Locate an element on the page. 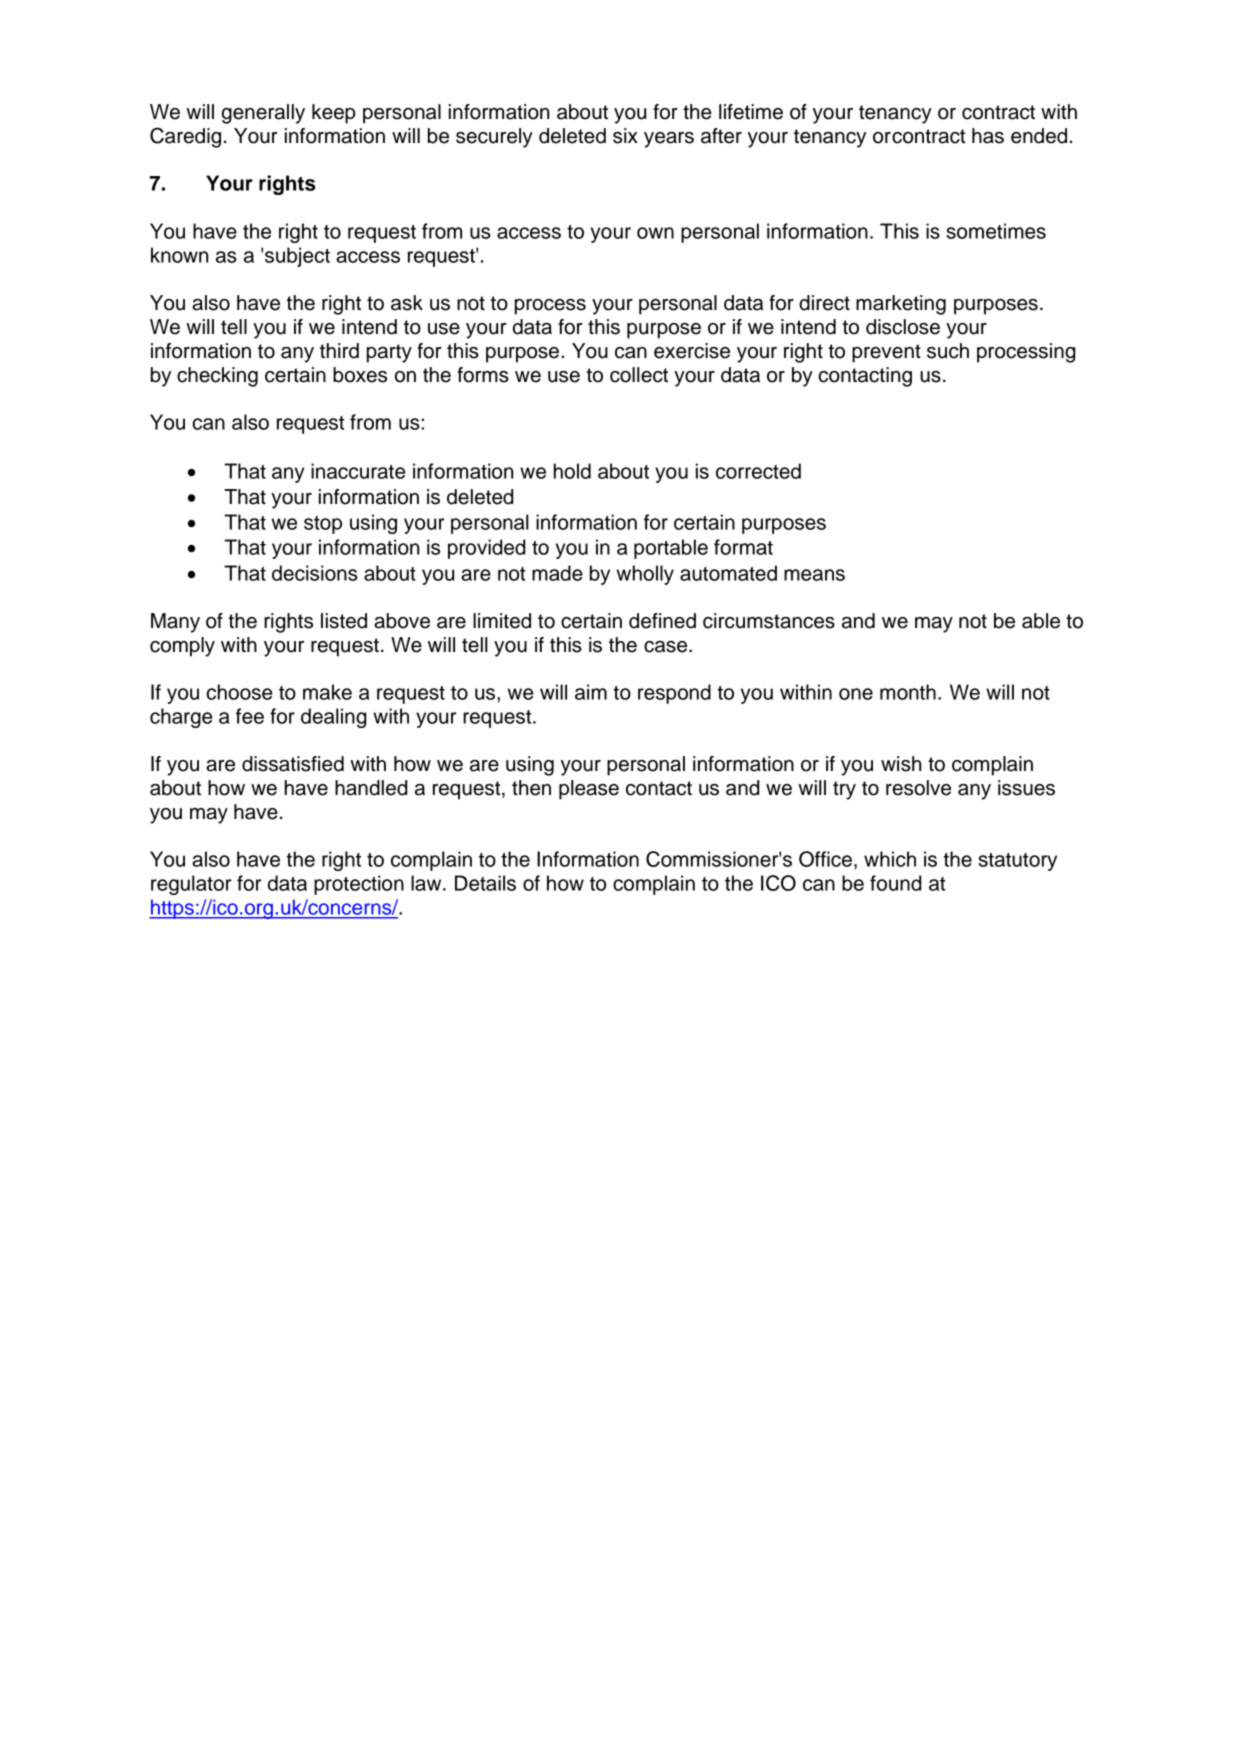  exercise is located at coordinates (692, 351).
